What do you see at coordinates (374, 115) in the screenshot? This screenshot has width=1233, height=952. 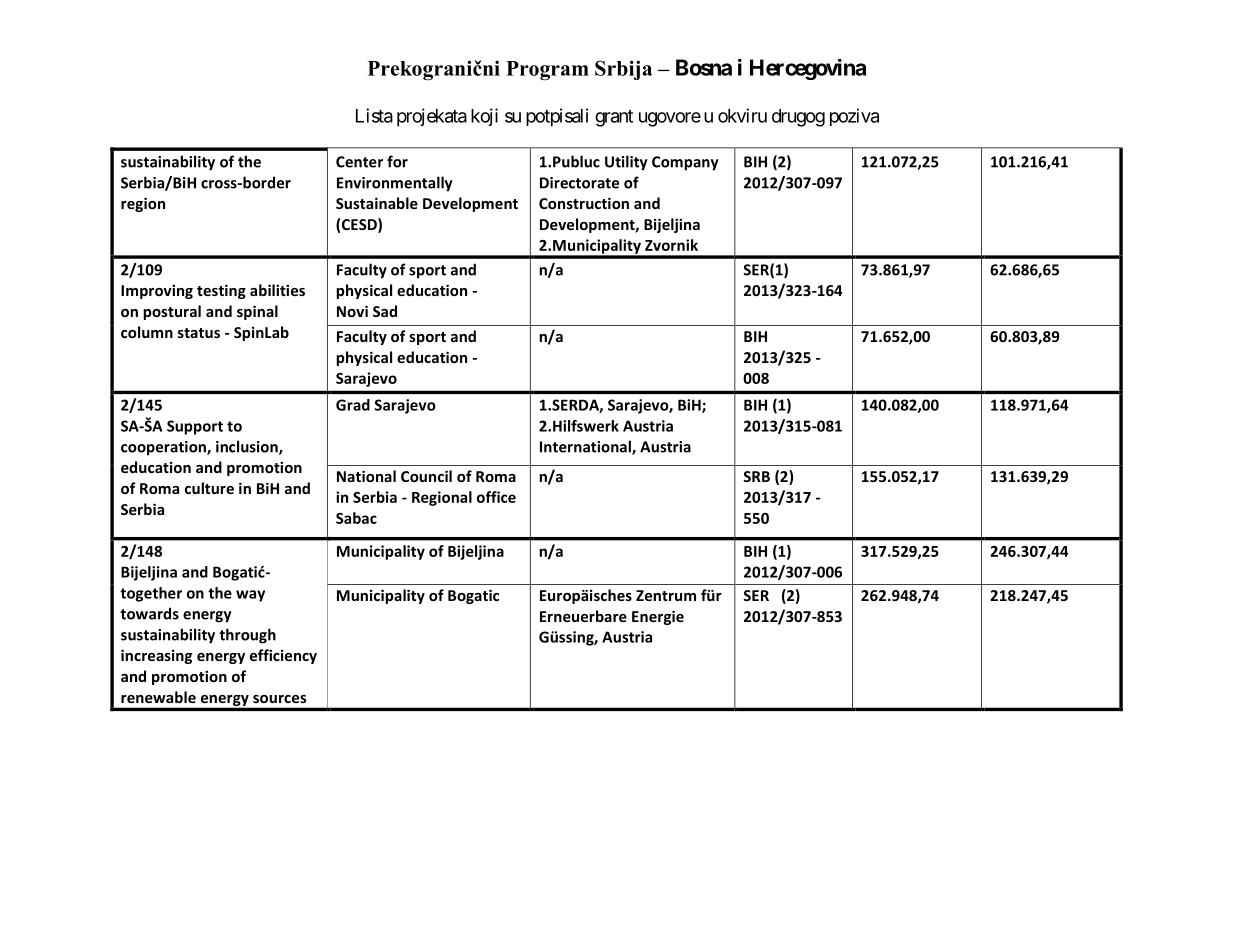 I see `Lista` at bounding box center [374, 115].
